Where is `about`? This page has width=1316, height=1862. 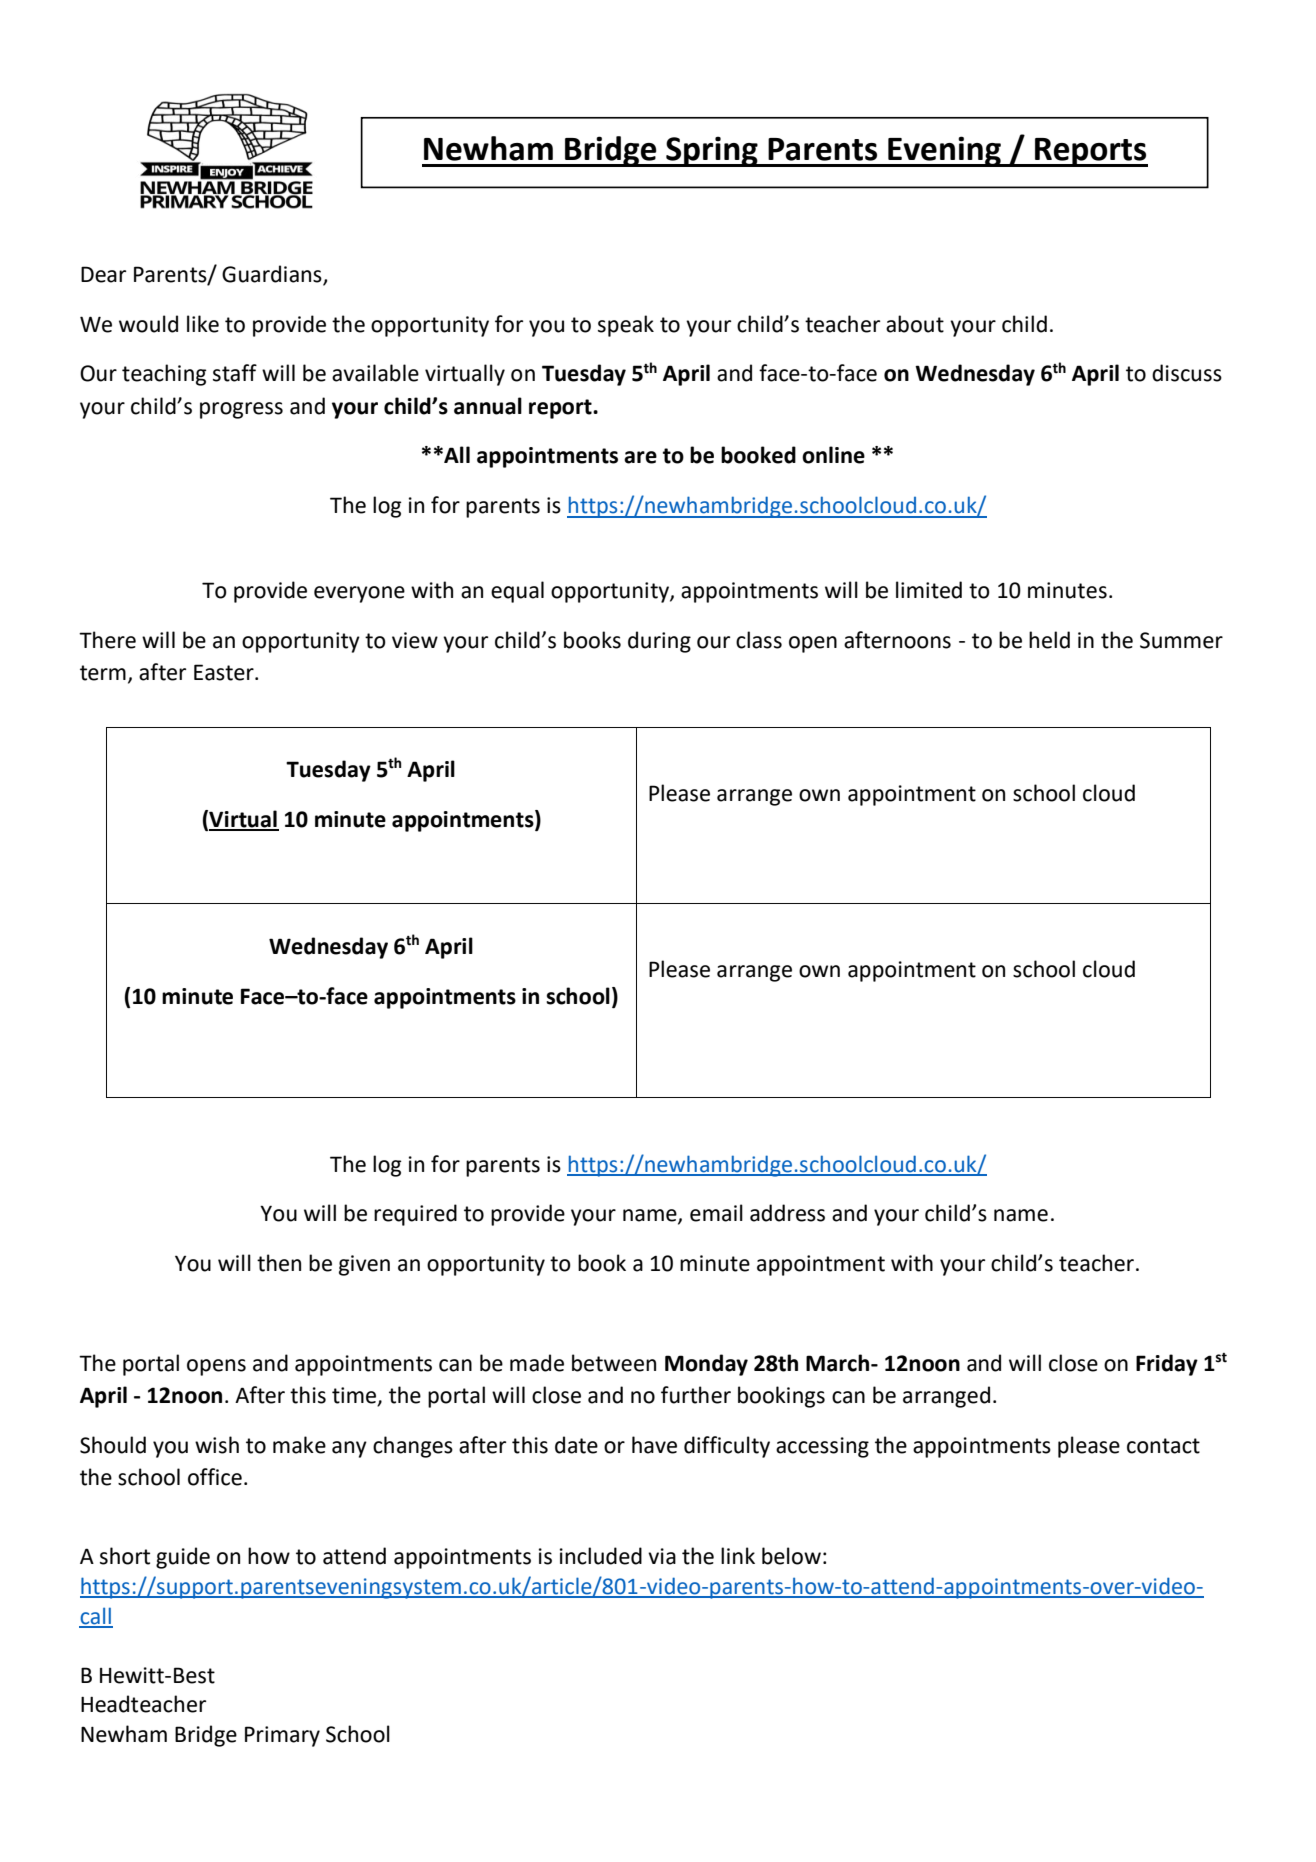 about is located at coordinates (915, 324).
